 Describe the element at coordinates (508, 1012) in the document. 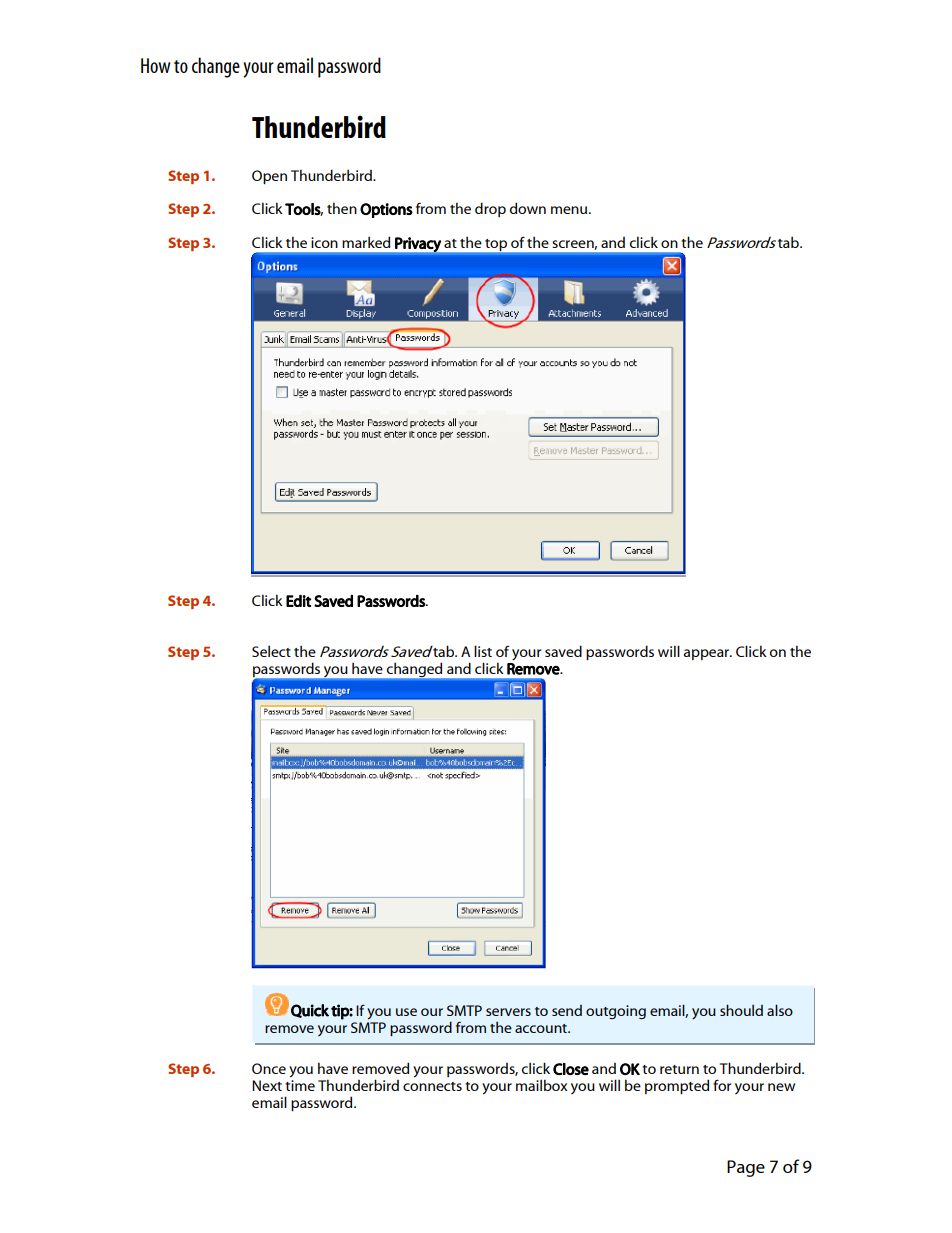

I see `servers` at that location.
